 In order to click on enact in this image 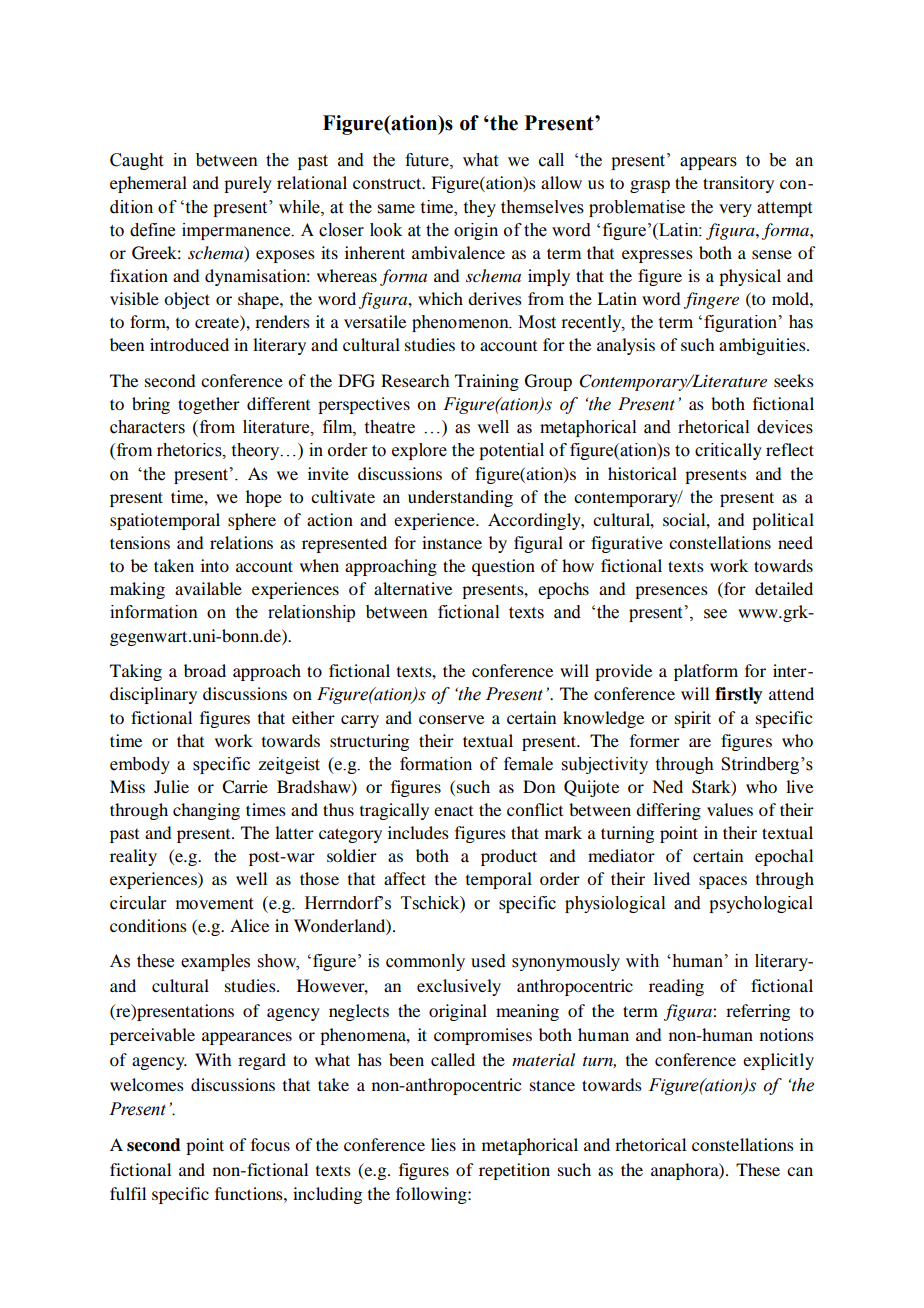, I will do `click(453, 811)`.
